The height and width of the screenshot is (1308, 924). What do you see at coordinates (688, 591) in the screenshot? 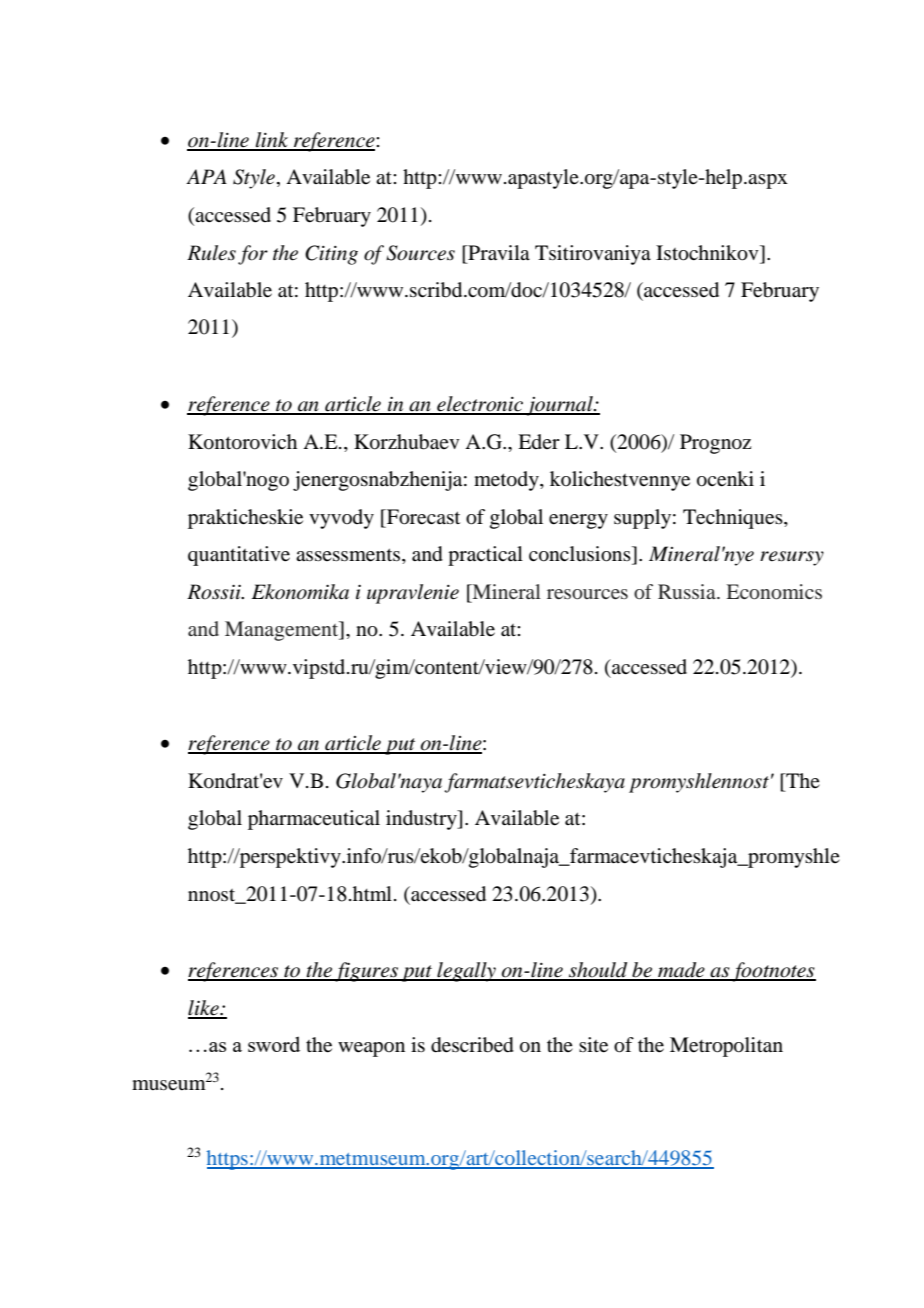
I see `Russia` at bounding box center [688, 591].
